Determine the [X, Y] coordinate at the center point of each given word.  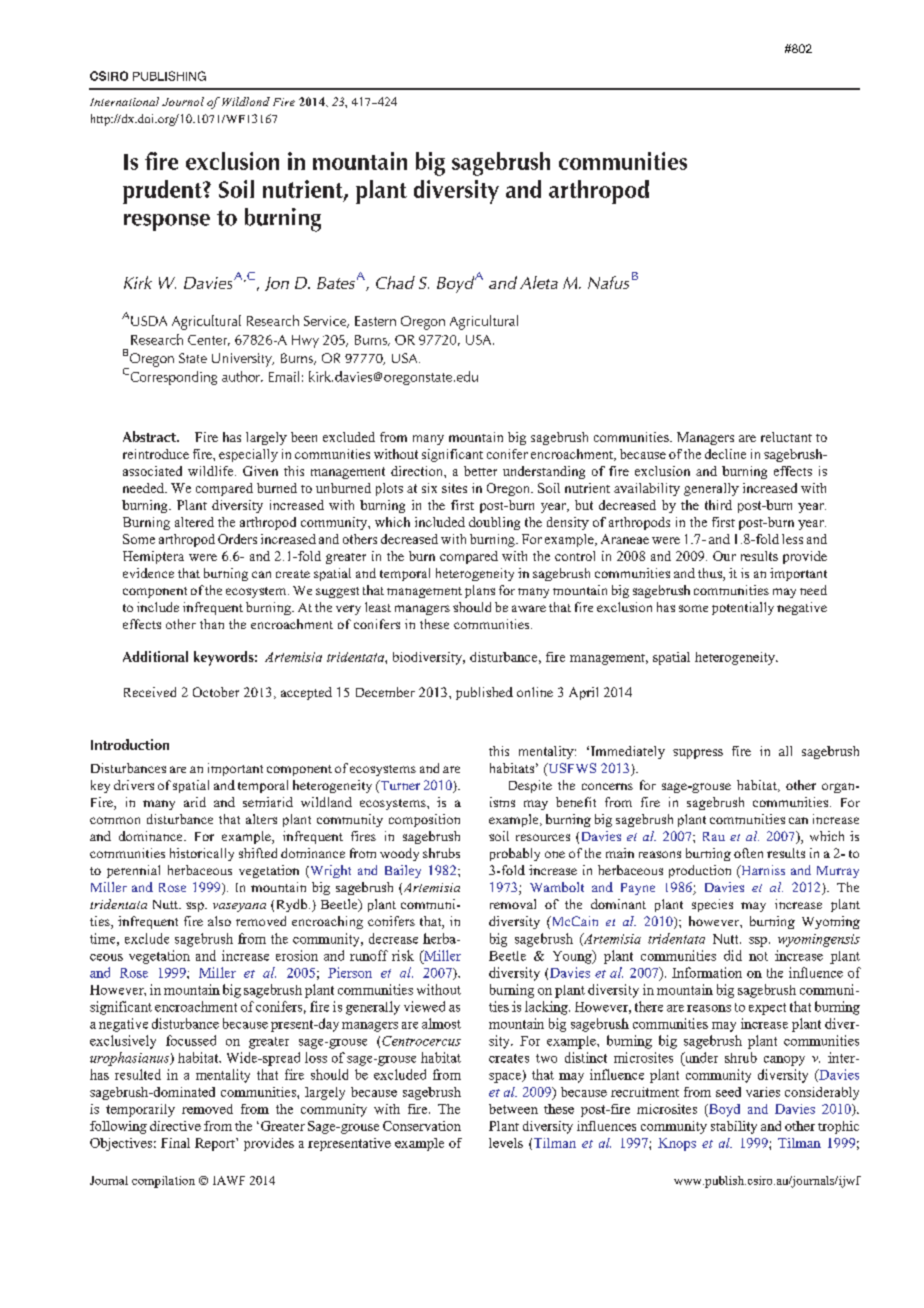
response [167, 222]
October [216, 692]
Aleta [539, 282]
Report [216, 1144]
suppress [698, 754]
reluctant [786, 437]
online [535, 692]
